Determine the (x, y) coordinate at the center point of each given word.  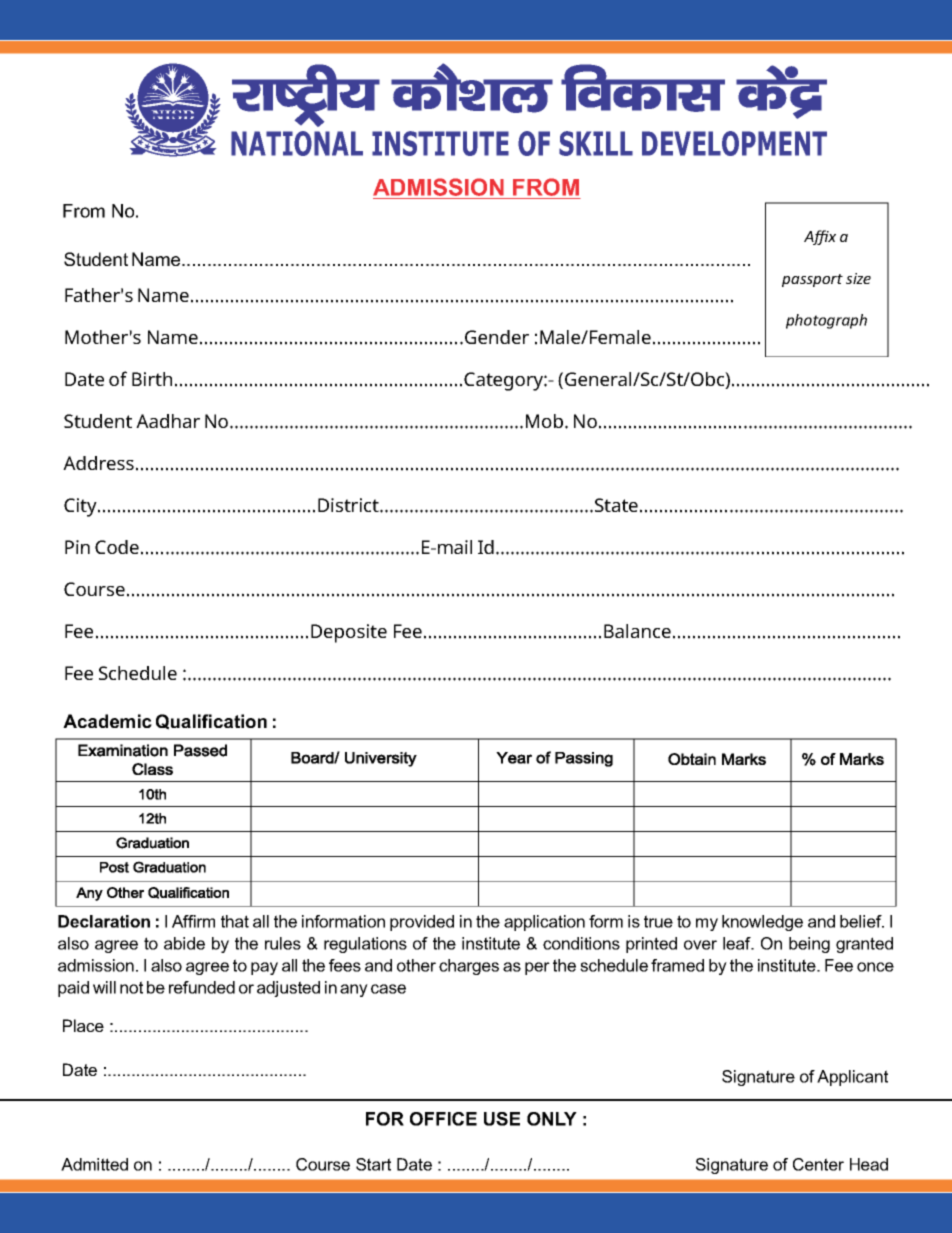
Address (98, 463)
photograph (826, 321)
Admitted (94, 1164)
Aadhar (168, 421)
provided (422, 923)
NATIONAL (297, 143)
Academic (107, 721)
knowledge (762, 923)
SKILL (596, 143)
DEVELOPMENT (734, 143)
